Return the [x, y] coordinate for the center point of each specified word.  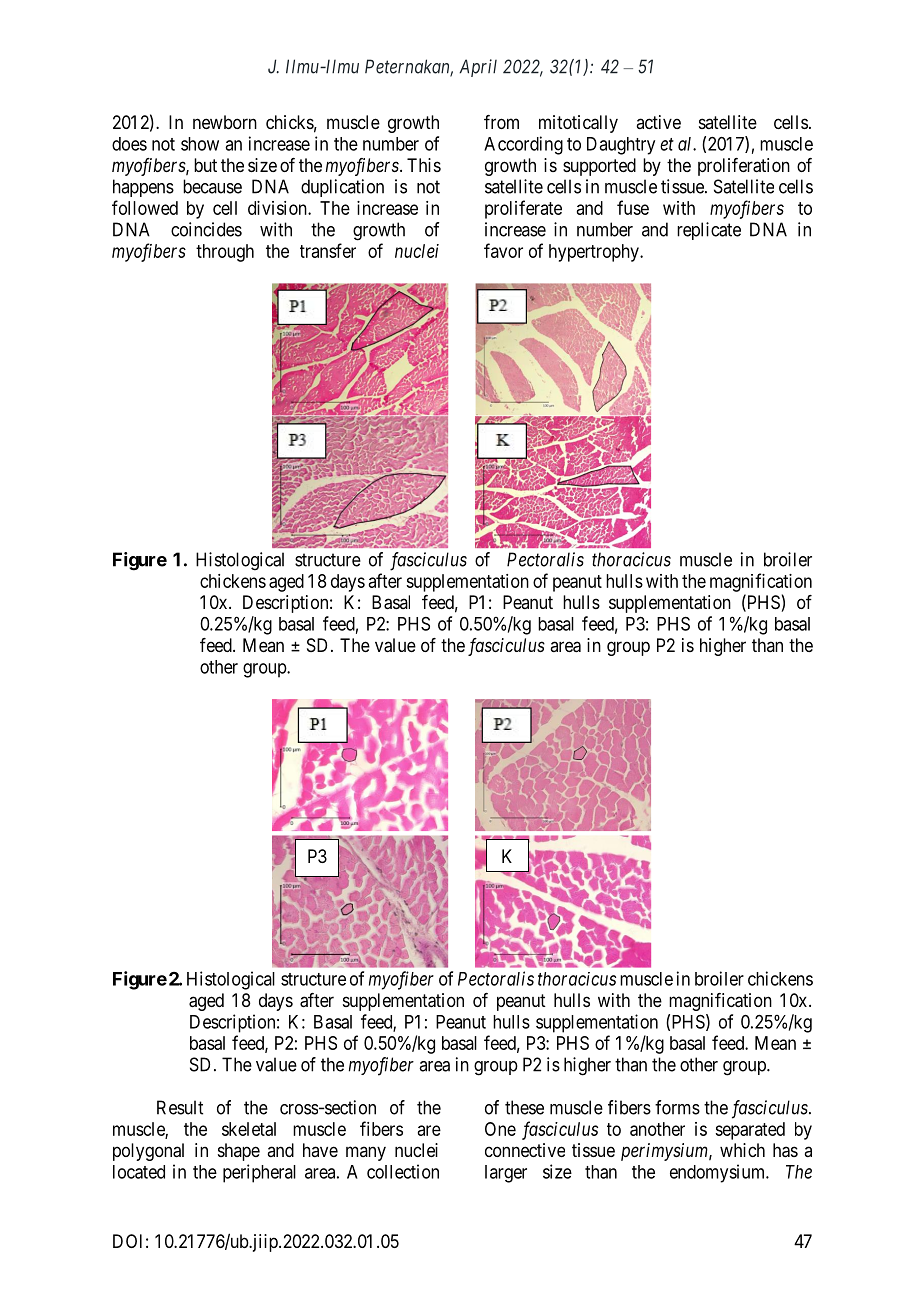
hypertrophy [595, 253]
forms [677, 1107]
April [478, 68]
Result [180, 1107]
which [742, 1150]
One [500, 1129]
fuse [633, 207]
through [225, 253]
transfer [328, 250]
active [658, 122]
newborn [225, 122]
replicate [709, 231]
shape [239, 1152]
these [524, 1107]
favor [503, 250]
